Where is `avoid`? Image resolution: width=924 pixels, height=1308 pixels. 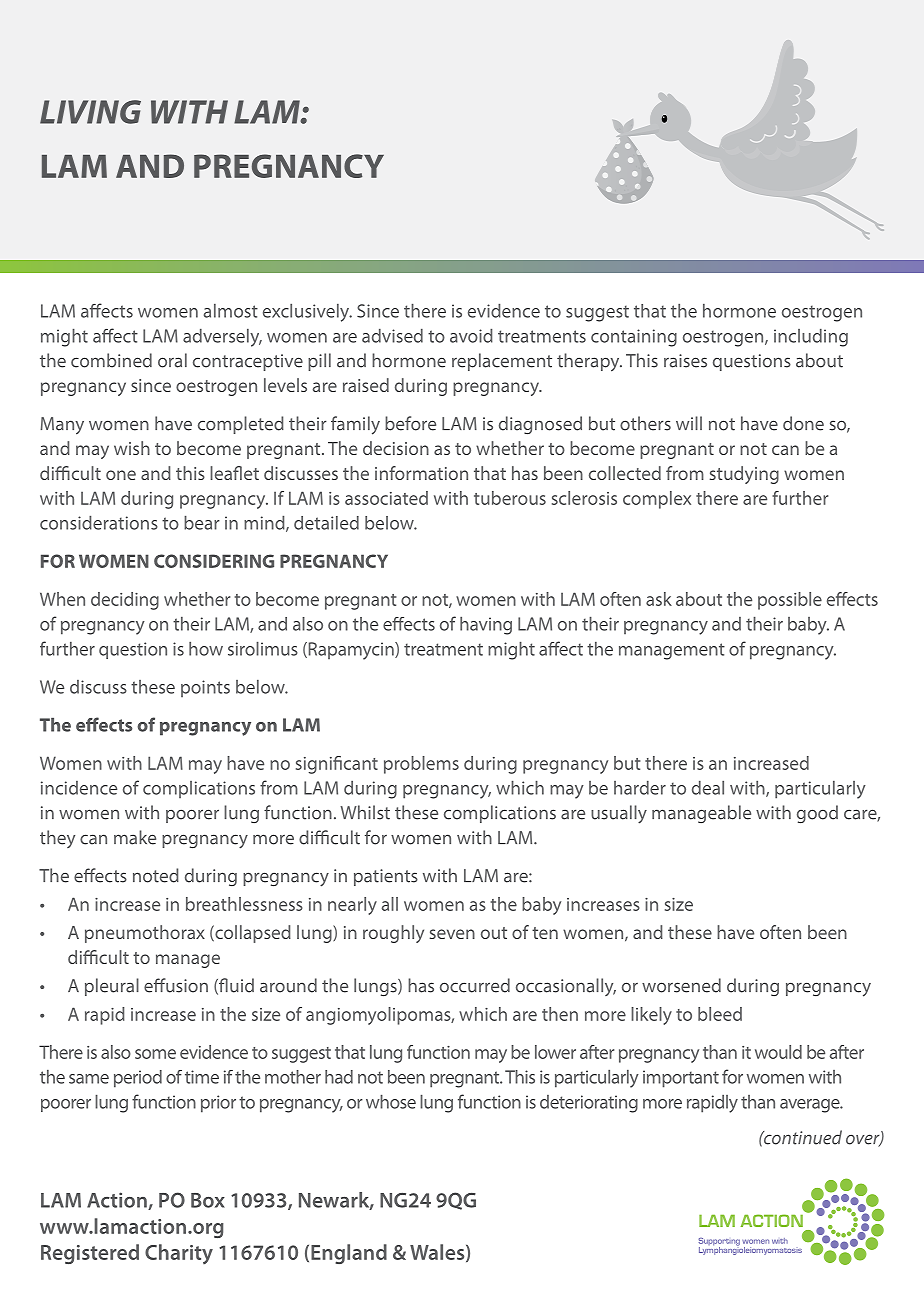
avoid is located at coordinates (471, 335).
